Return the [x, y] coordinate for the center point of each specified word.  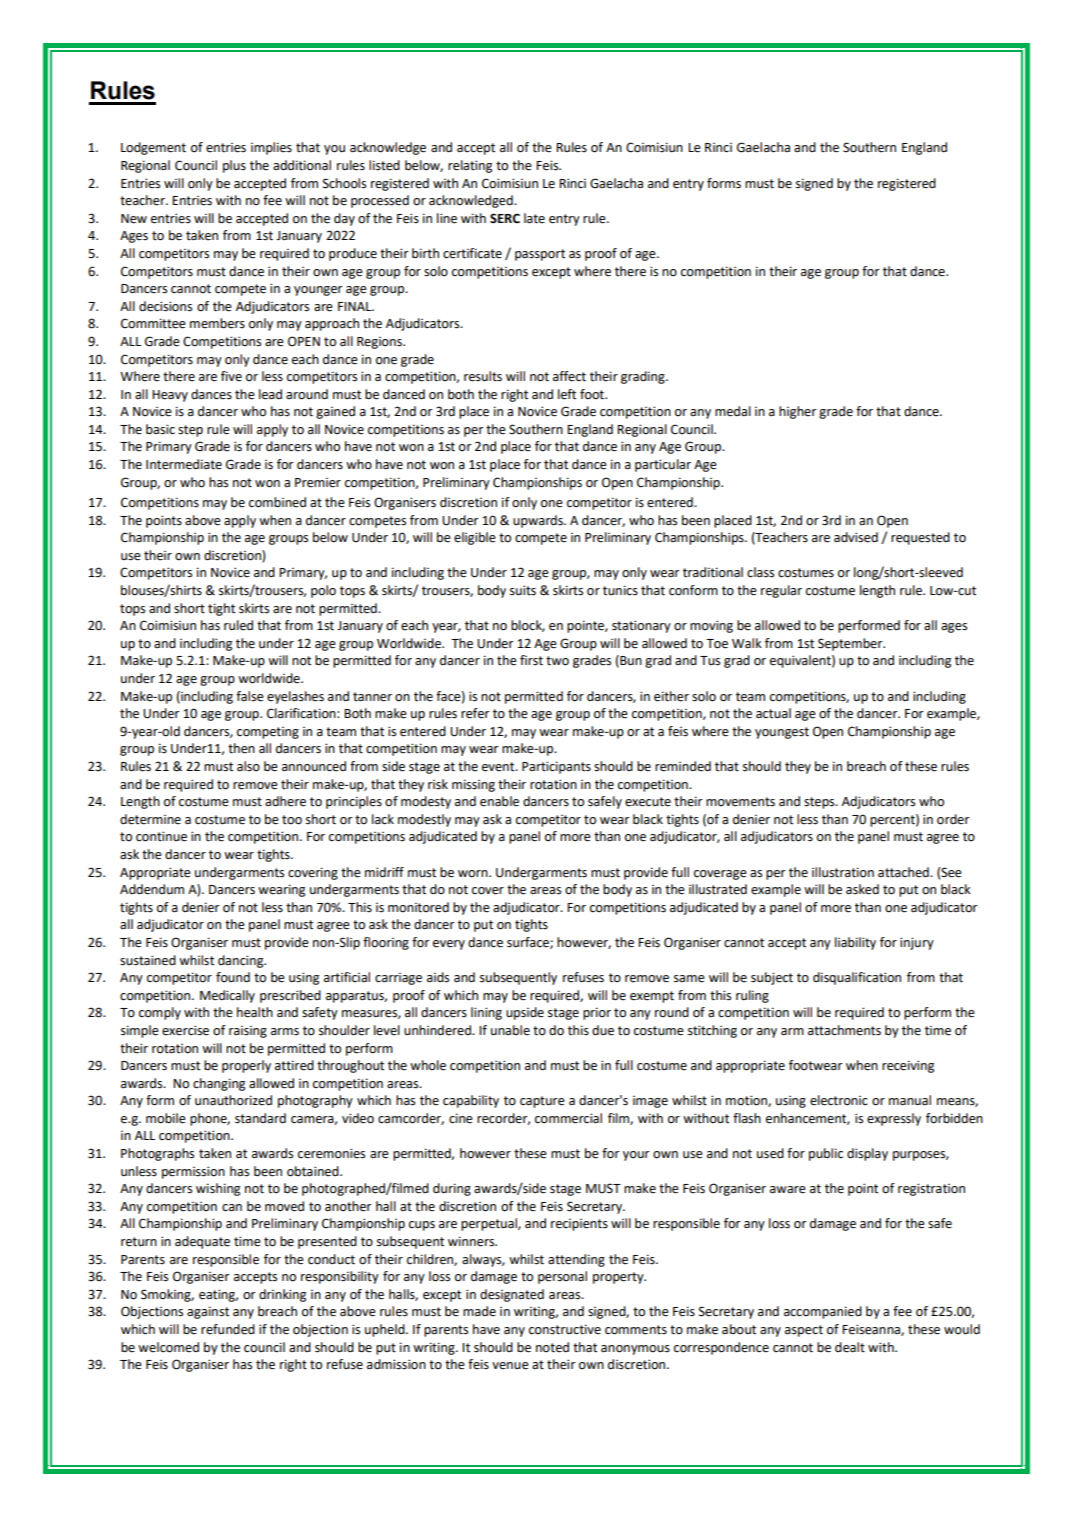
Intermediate [184, 464]
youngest [782, 733]
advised [856, 537]
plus [234, 166]
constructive [565, 1329]
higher [798, 412]
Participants [556, 767]
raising [248, 1032]
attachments [844, 1030]
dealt [850, 1347]
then [241, 748]
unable [510, 1030]
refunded [228, 1329]
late [534, 218]
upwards [539, 521]
